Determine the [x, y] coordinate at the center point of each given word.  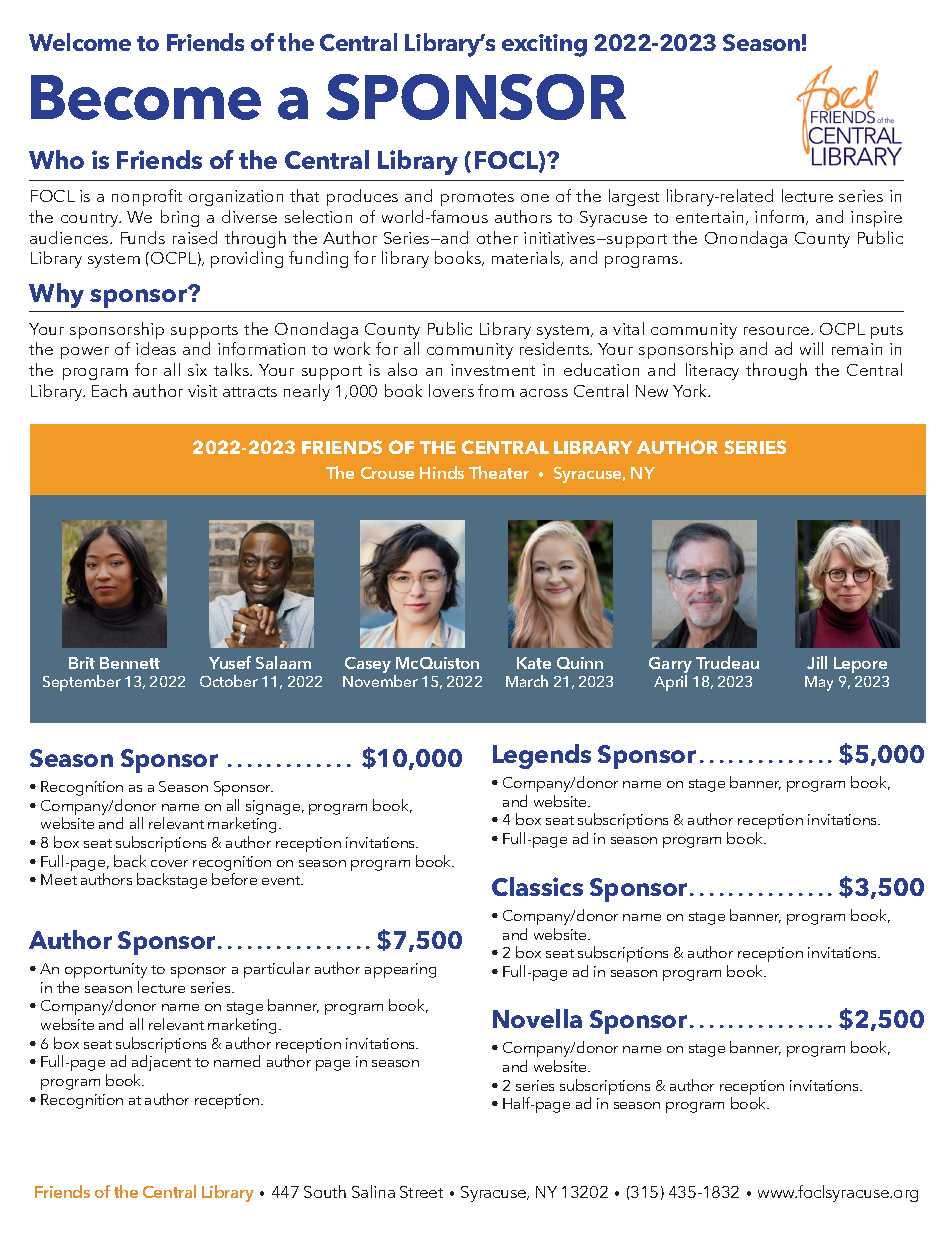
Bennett [130, 663]
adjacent [161, 1063]
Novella [537, 1018]
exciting [544, 45]
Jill [817, 662]
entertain [709, 217]
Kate [534, 663]
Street [421, 1192]
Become [146, 97]
